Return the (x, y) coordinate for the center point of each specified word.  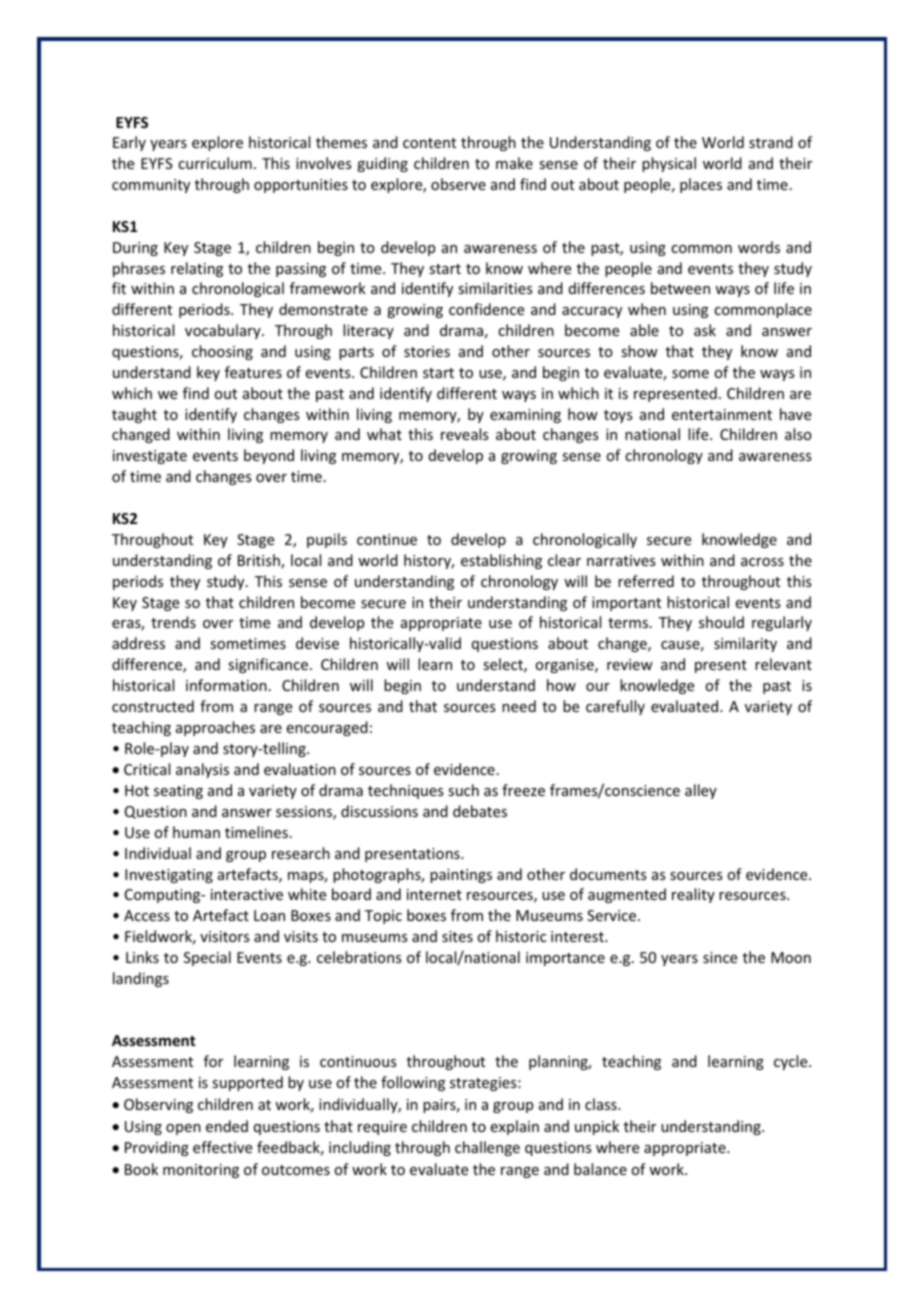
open (183, 1129)
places (701, 185)
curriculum (215, 163)
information (226, 685)
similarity (745, 644)
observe (458, 184)
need (519, 706)
